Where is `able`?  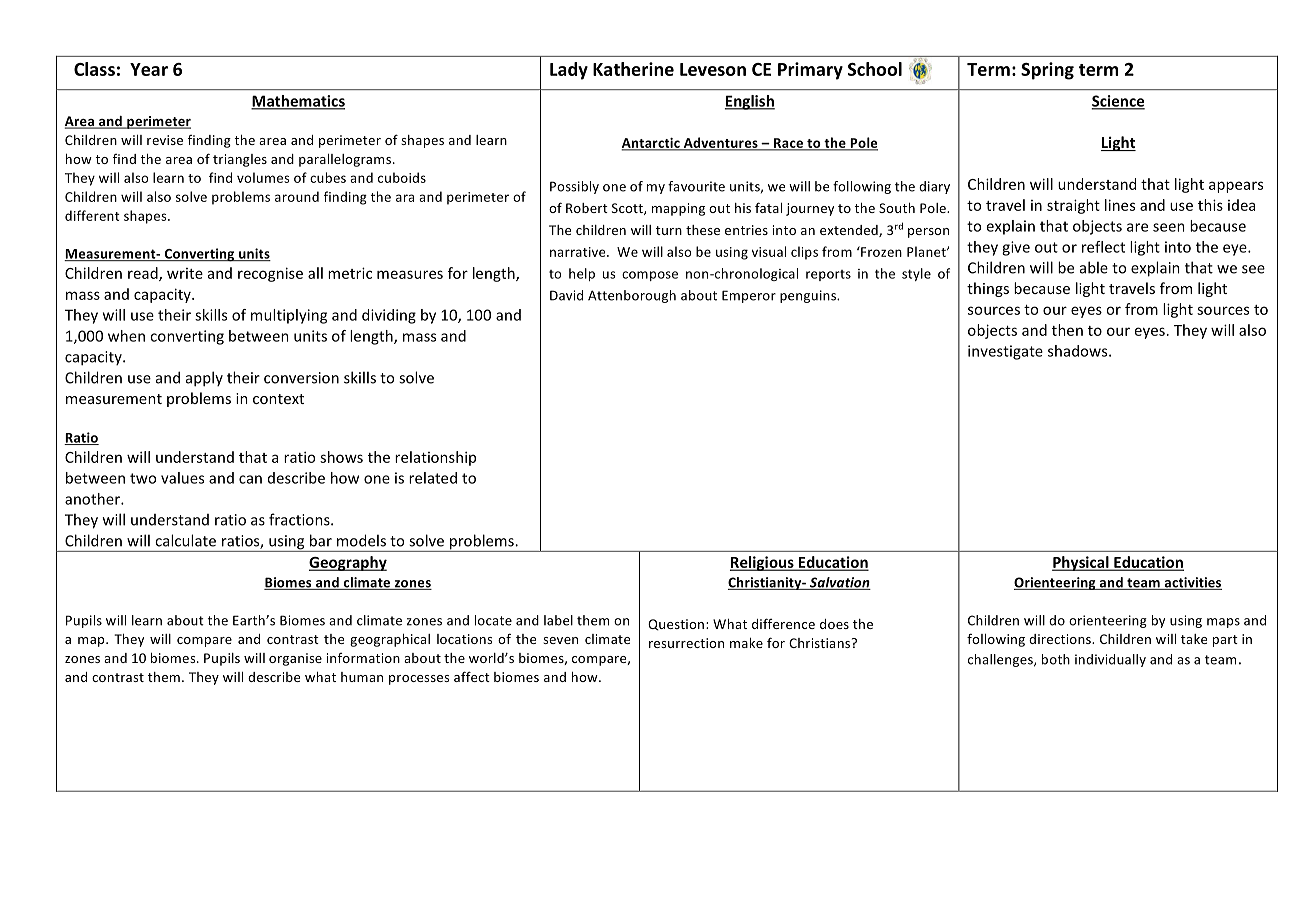 able is located at coordinates (1094, 267).
